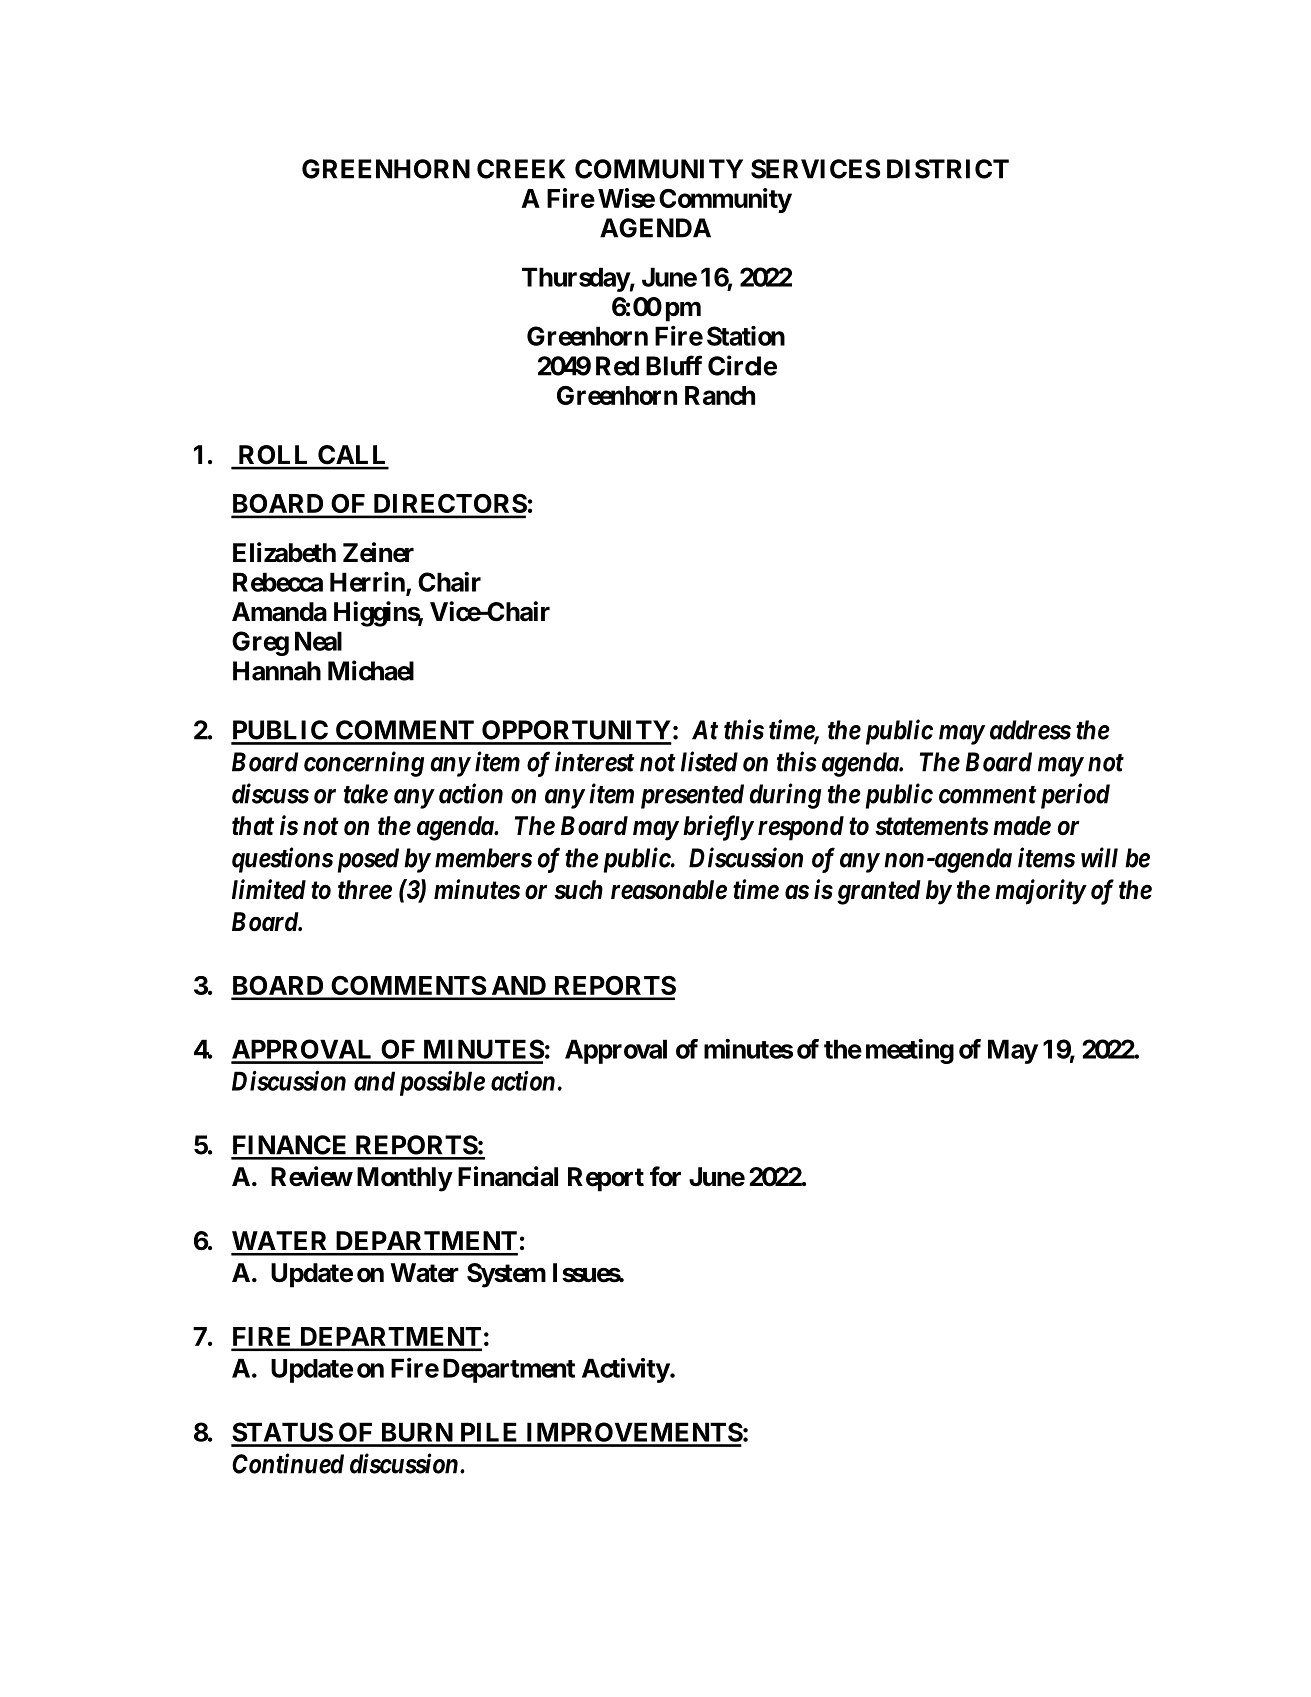 This screenshot has height=1697, width=1311. I want to click on Elizabeth, so click(284, 552).
